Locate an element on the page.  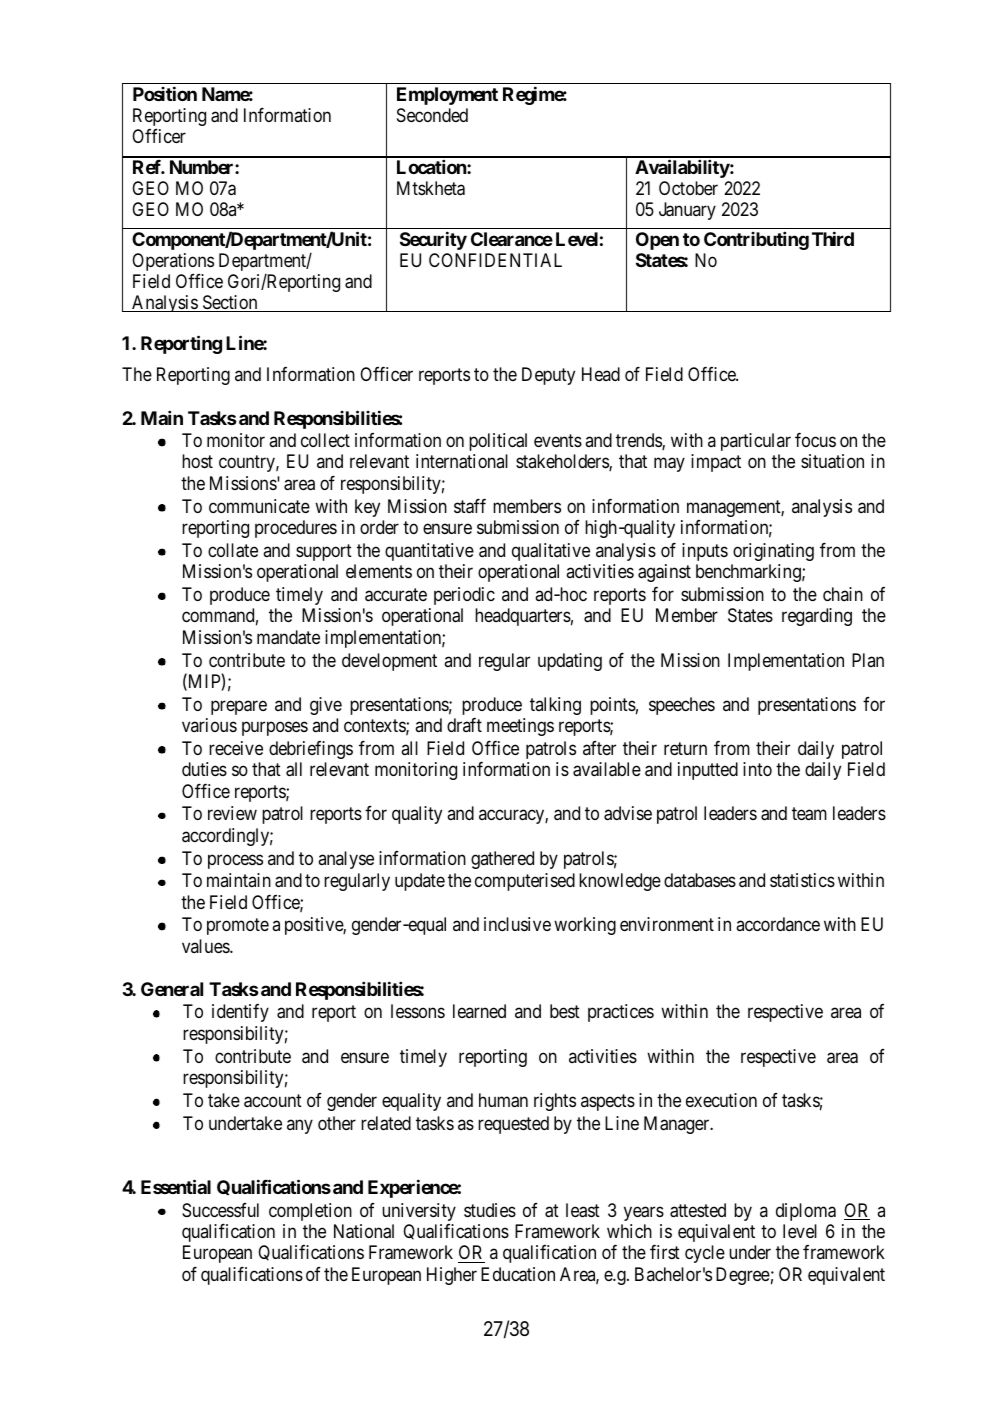
diploma is located at coordinates (806, 1212).
